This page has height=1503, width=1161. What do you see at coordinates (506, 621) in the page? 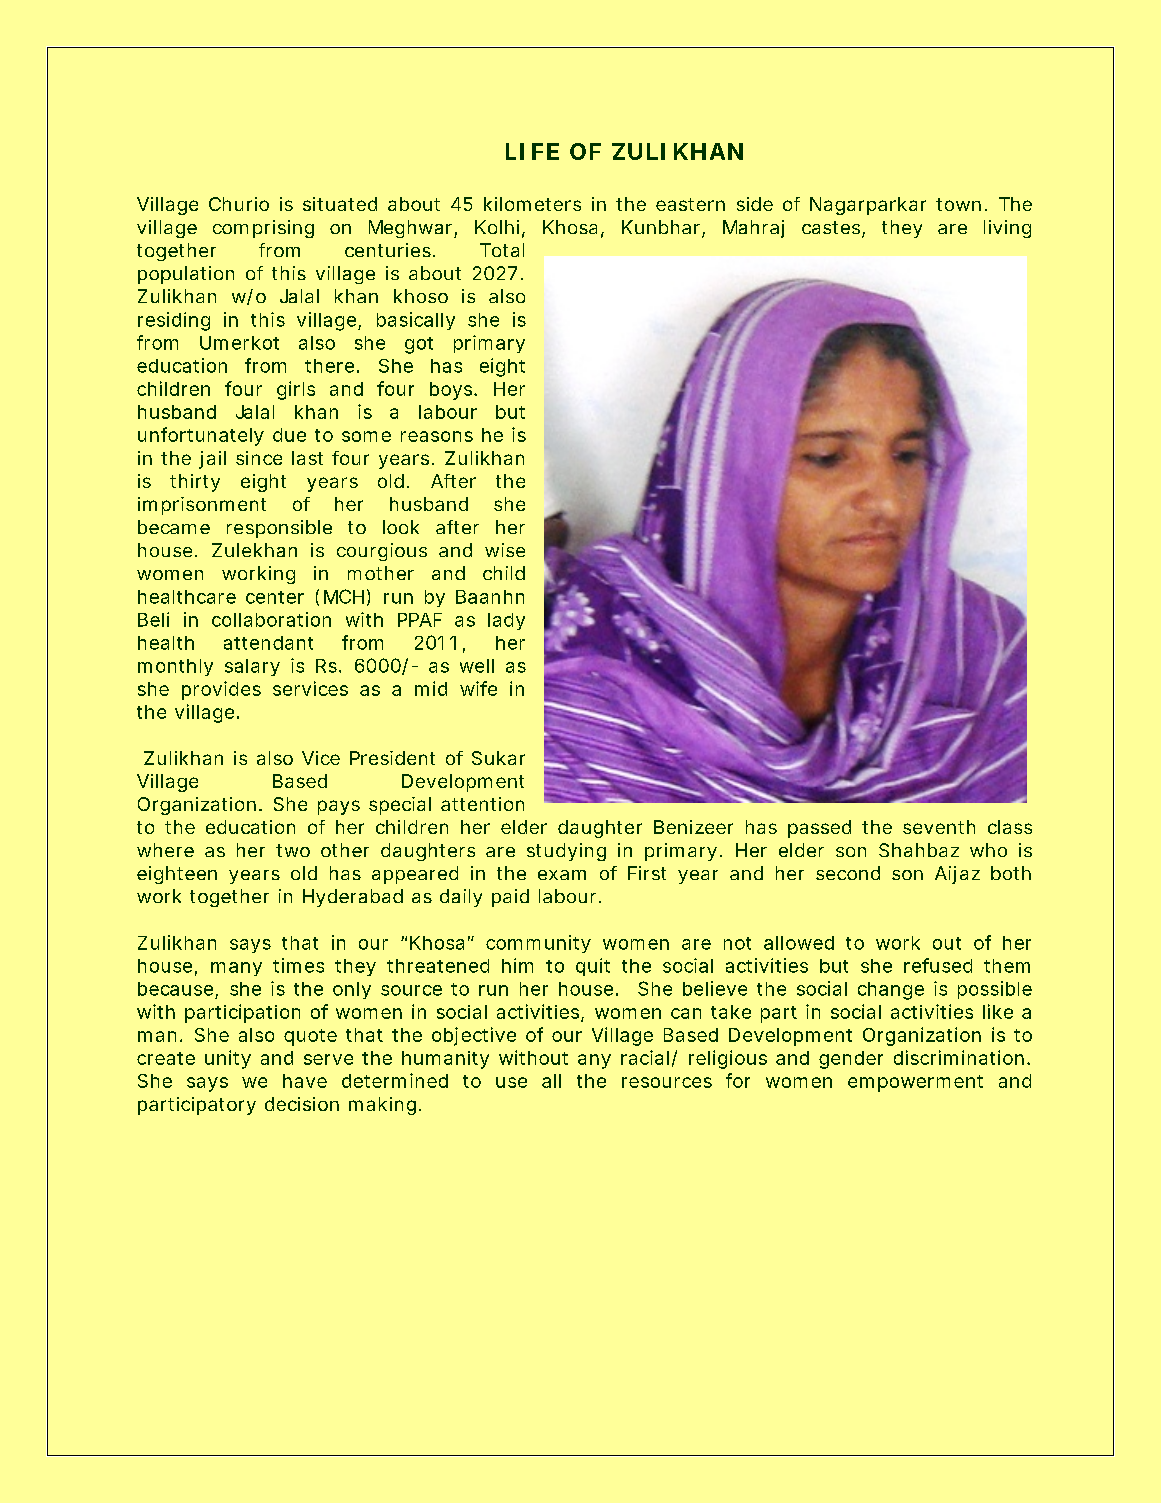
I see `lady` at bounding box center [506, 621].
